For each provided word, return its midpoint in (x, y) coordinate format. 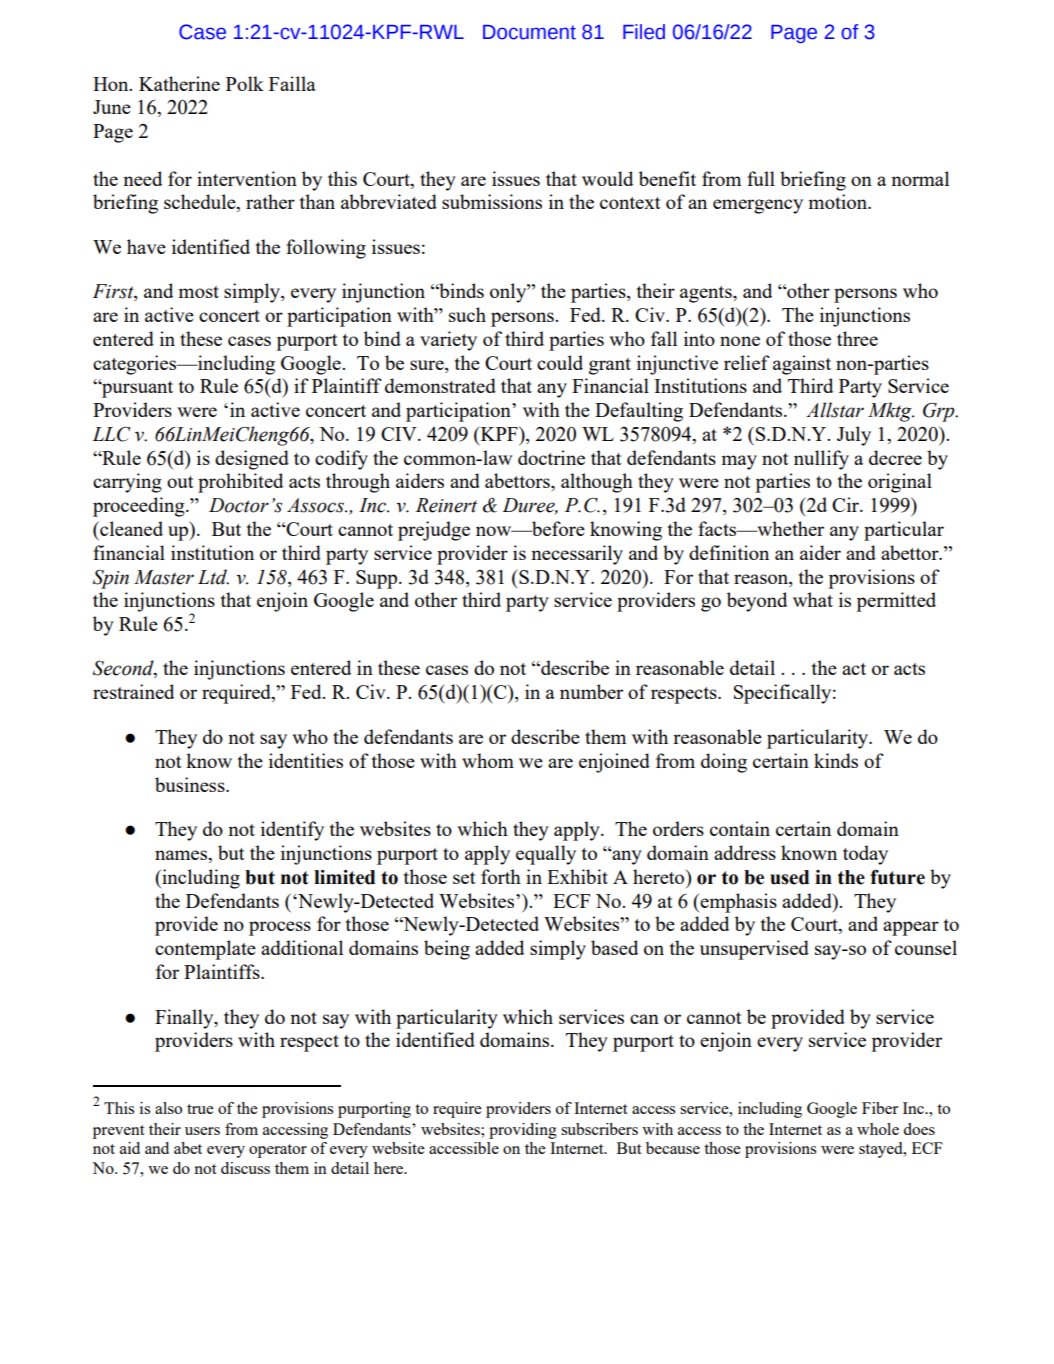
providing (523, 1131)
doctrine (551, 457)
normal (920, 178)
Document (529, 32)
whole (878, 1129)
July (854, 436)
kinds (836, 760)
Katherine (179, 83)
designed (252, 460)
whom (488, 760)
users (202, 1131)
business (191, 784)
